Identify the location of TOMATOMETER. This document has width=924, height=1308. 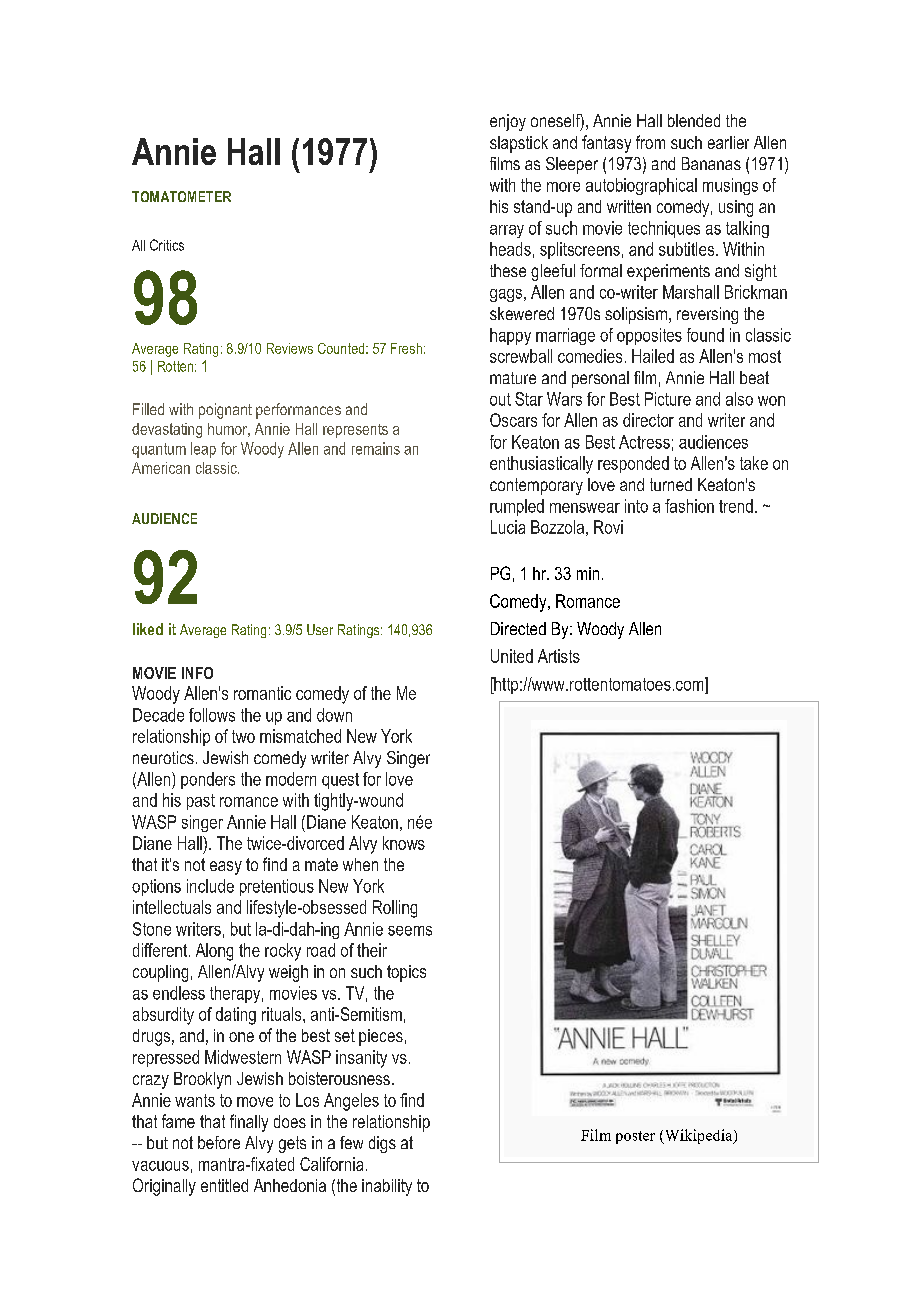
(181, 196).
